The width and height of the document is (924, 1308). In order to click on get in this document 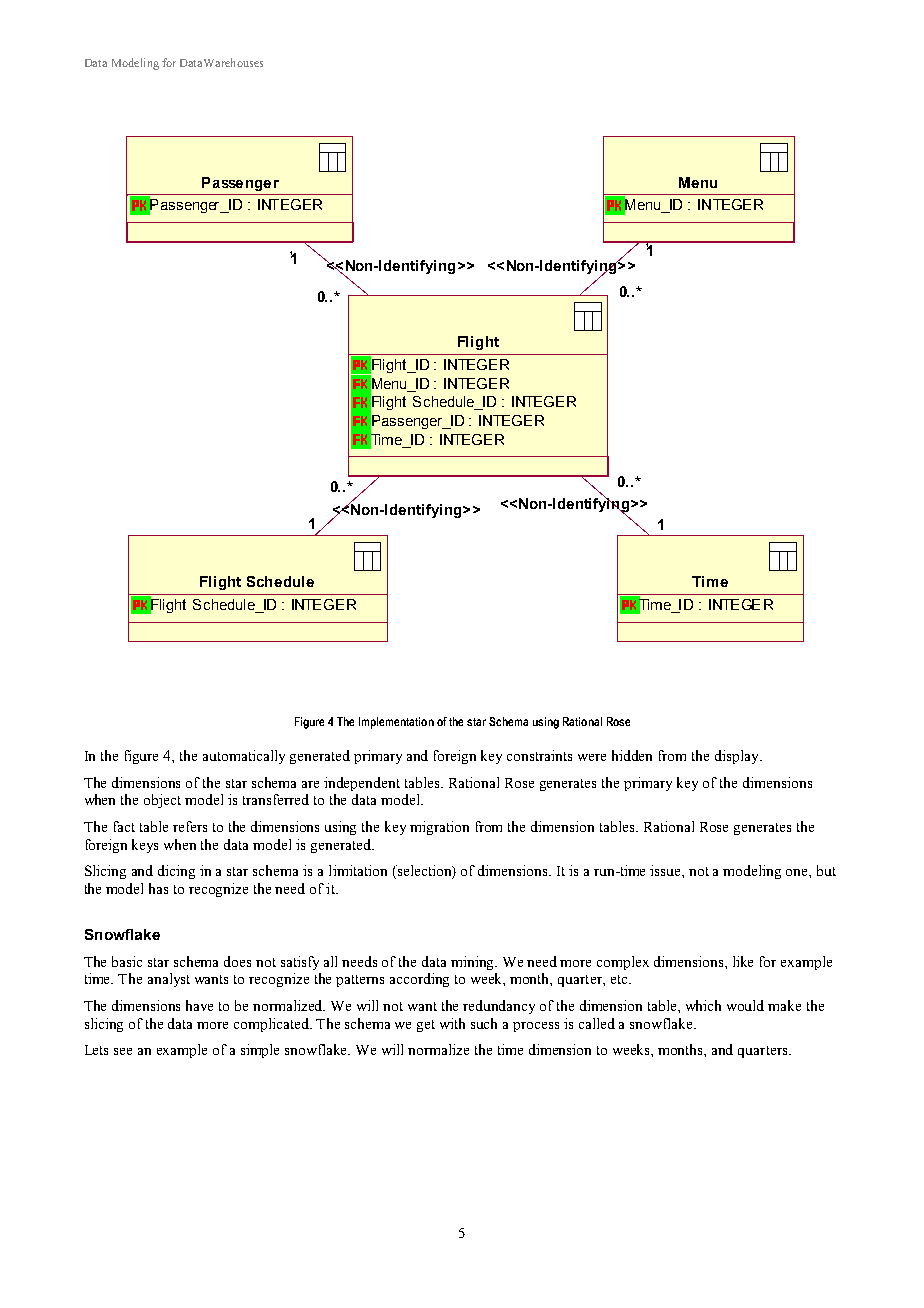, I will do `click(426, 1026)`.
